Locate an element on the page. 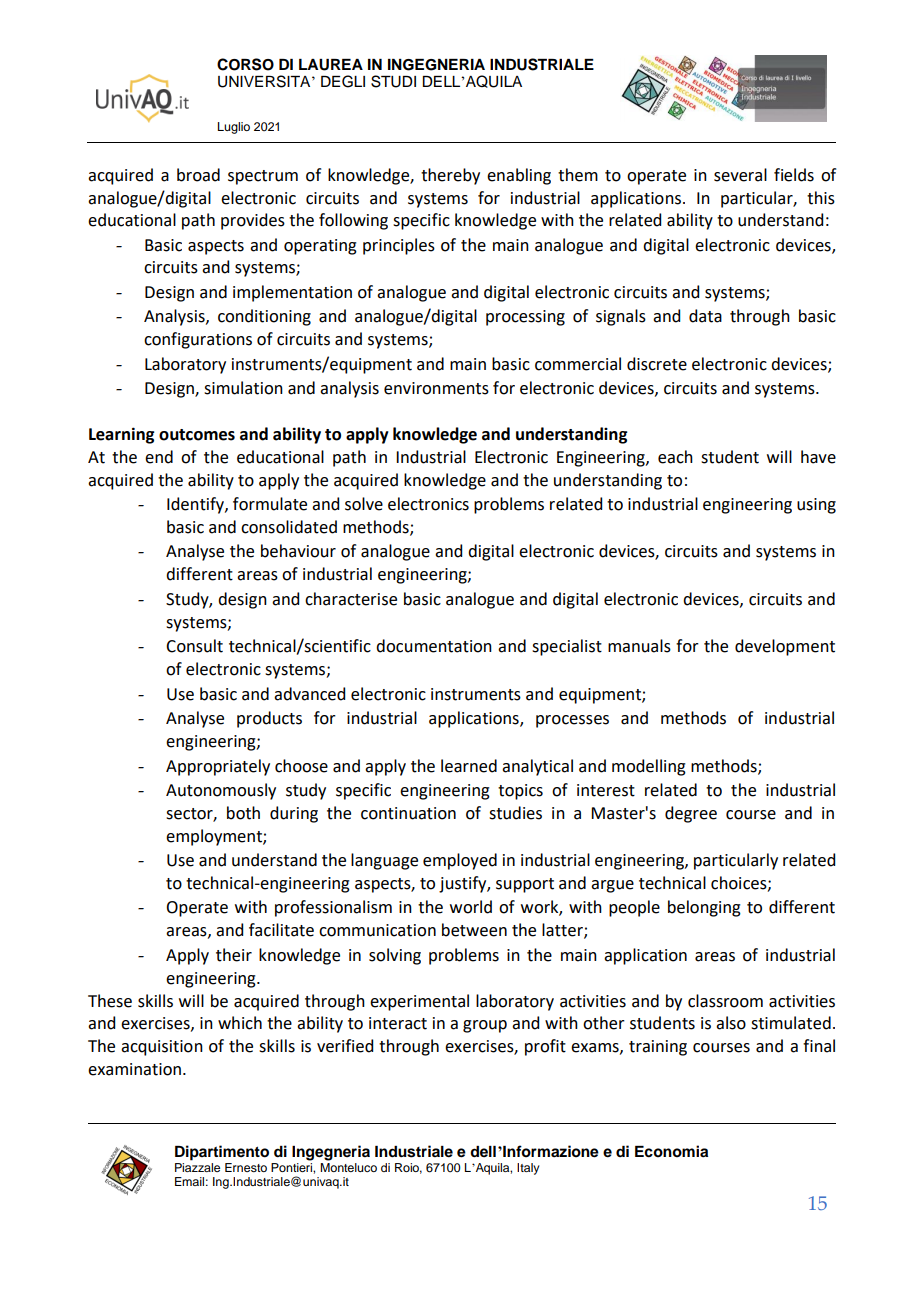  employment is located at coordinates (215, 837).
